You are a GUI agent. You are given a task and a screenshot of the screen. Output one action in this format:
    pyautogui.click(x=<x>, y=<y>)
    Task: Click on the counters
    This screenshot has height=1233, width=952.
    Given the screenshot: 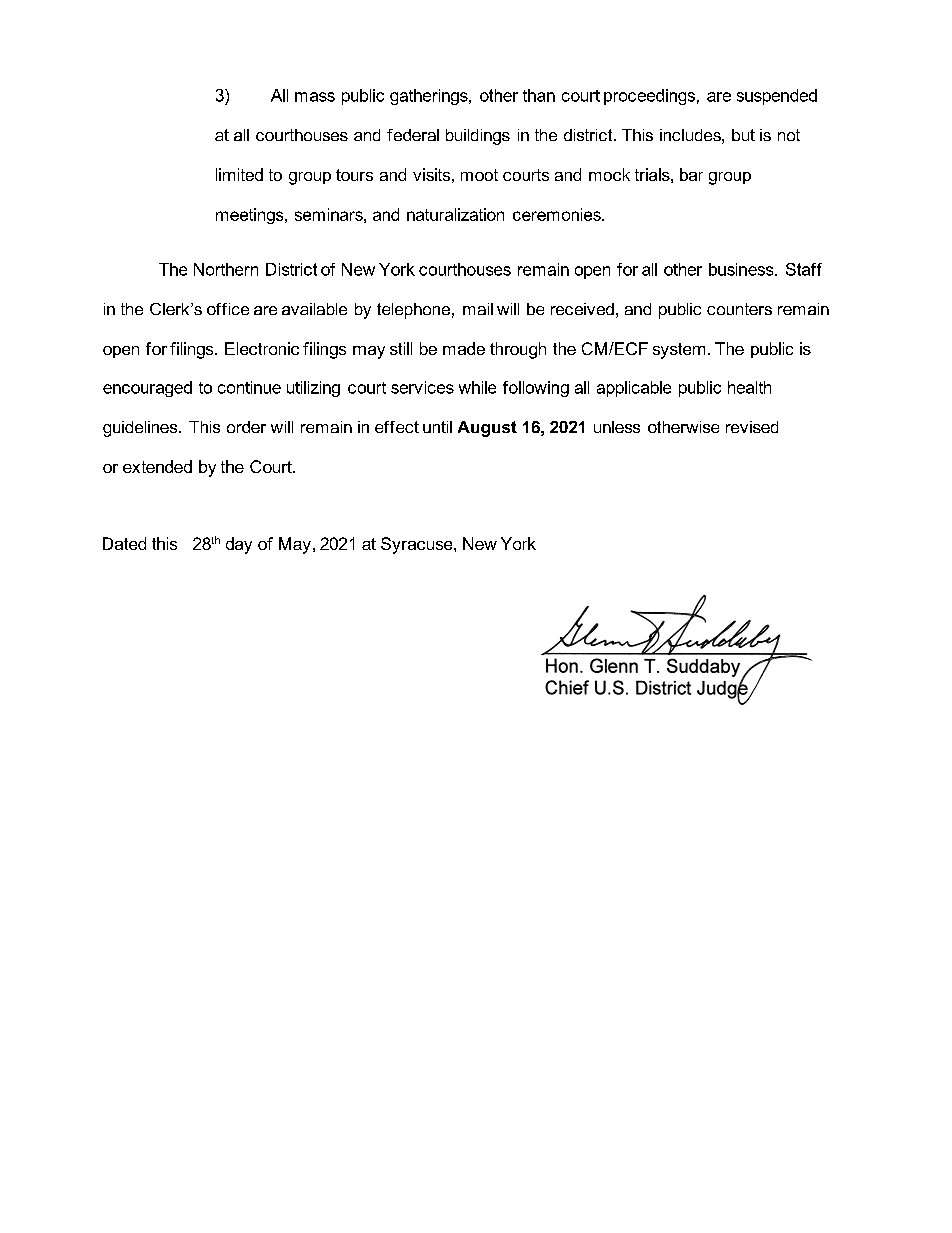 What is the action you would take?
    pyautogui.click(x=739, y=309)
